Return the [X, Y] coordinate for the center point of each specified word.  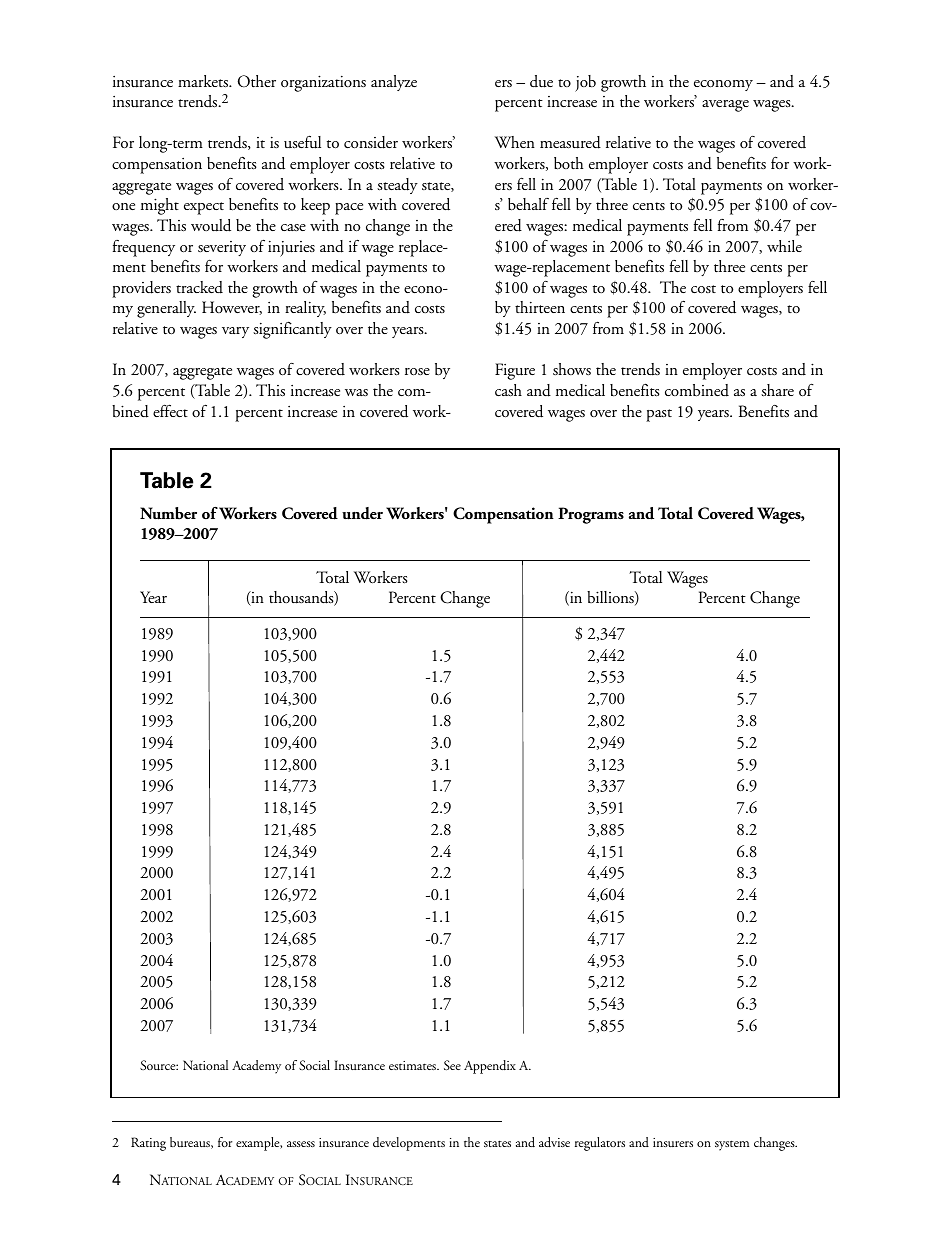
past [659, 415]
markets [204, 81]
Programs [591, 515]
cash [508, 390]
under [362, 513]
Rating [148, 1144]
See [452, 1065]
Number [168, 513]
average [725, 106]
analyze [394, 83]
